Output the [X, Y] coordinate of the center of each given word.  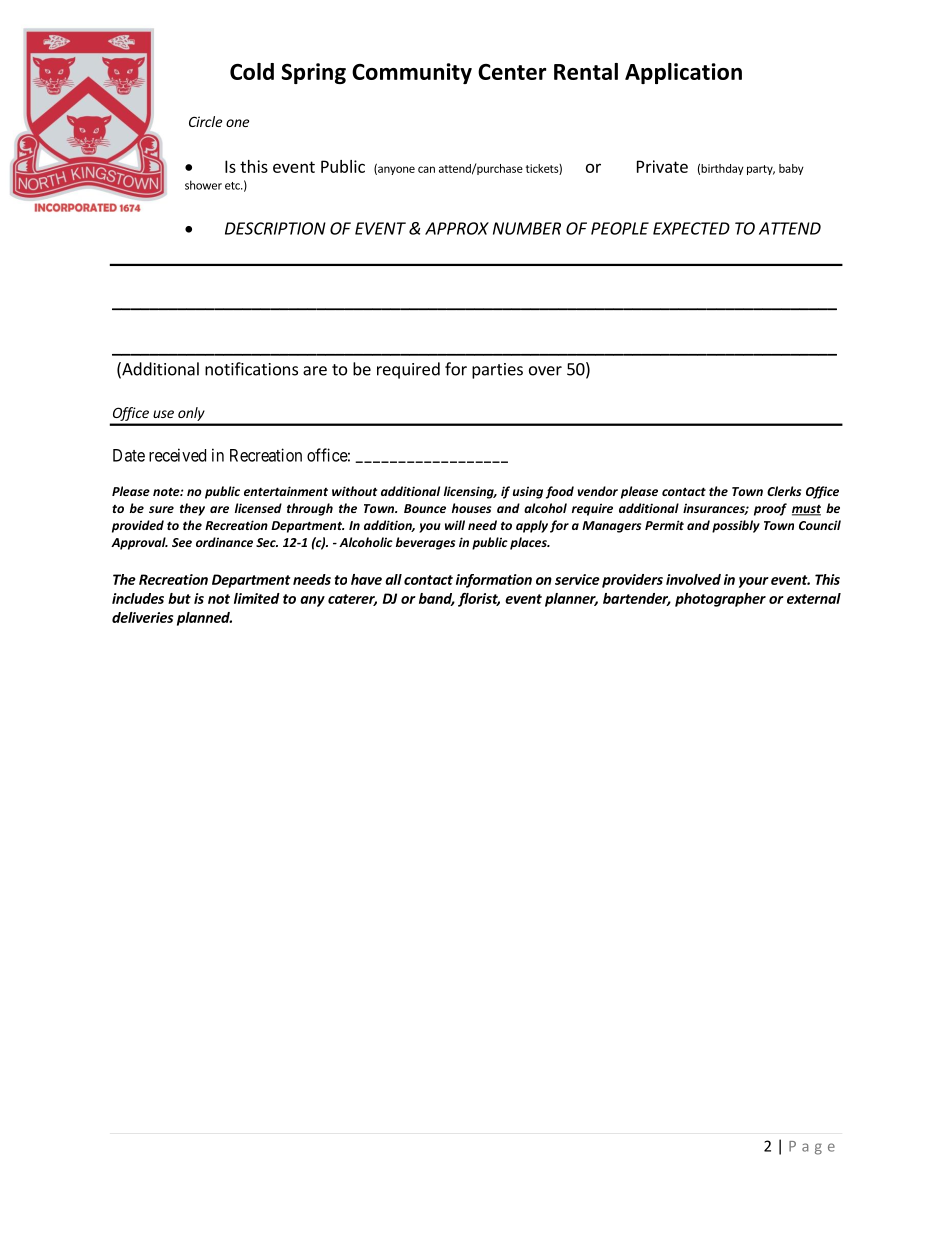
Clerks [784, 491]
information [494, 581]
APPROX [457, 228]
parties [497, 371]
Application [683, 73]
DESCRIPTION [275, 228]
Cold [252, 71]
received [177, 455]
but [179, 598]
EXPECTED [691, 228]
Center [512, 72]
